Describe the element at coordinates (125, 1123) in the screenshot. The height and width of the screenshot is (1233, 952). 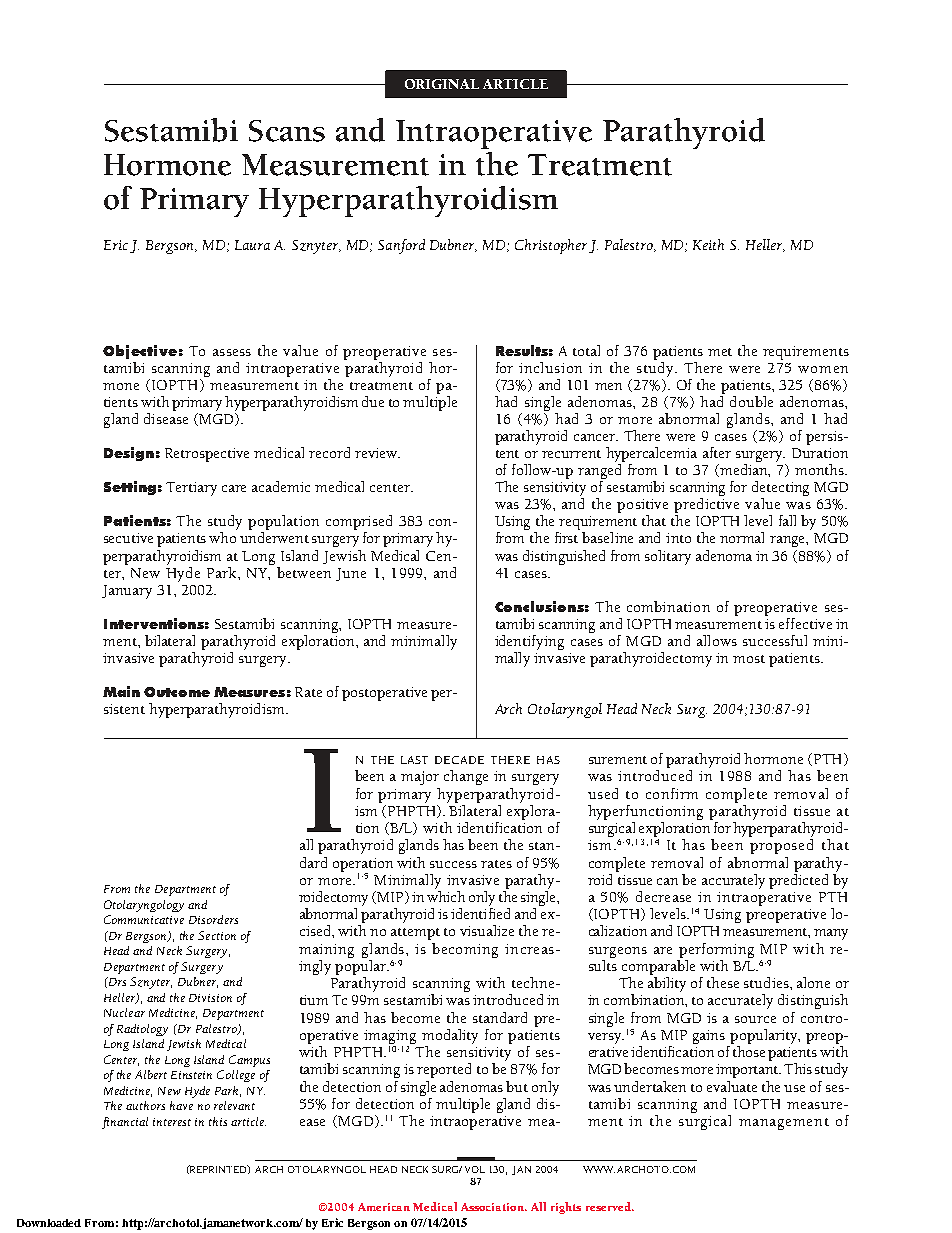
I see `financial` at that location.
